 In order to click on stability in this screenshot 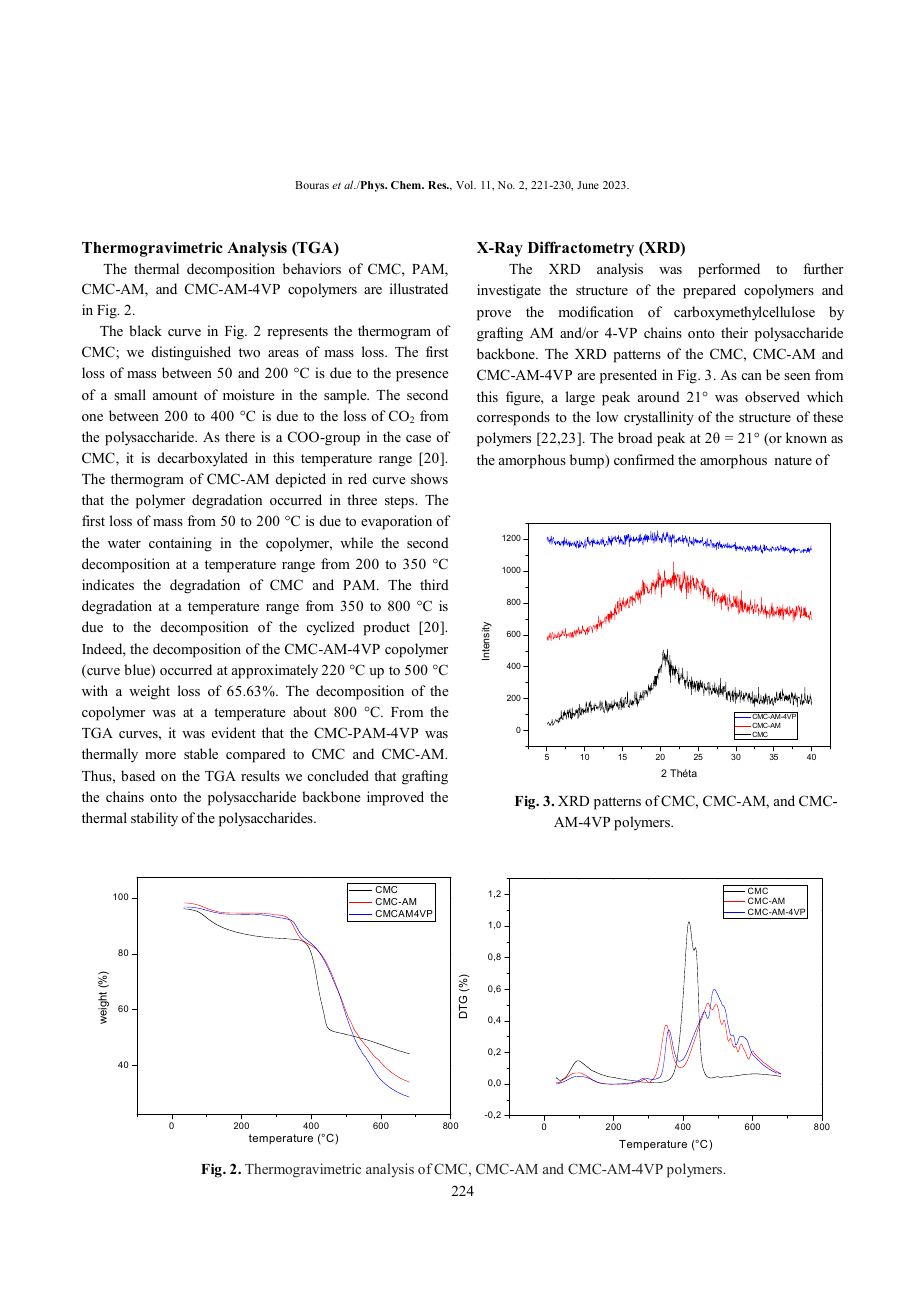, I will do `click(154, 819)`.
